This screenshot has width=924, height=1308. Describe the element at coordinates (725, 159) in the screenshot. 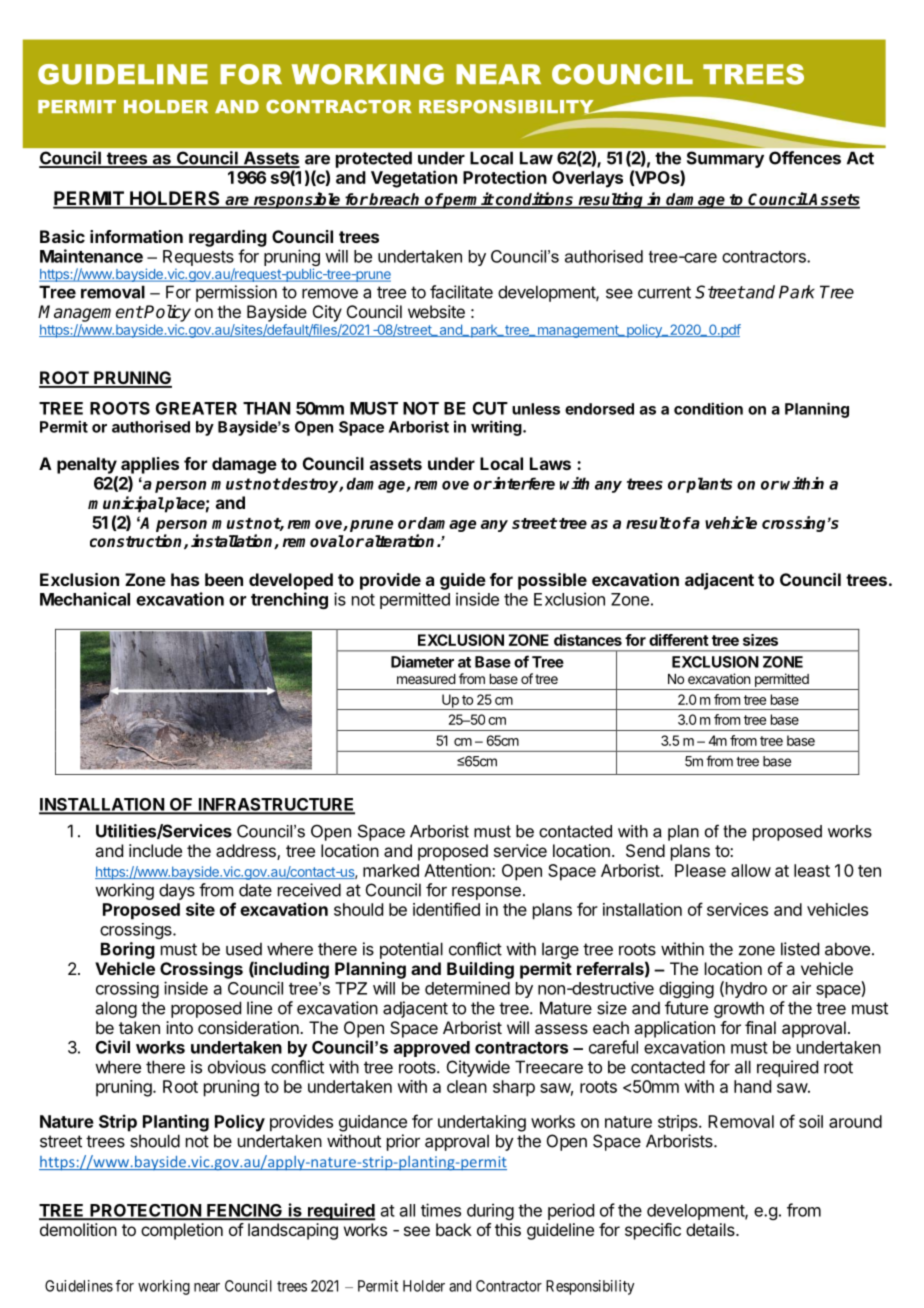

I see `Summary` at that location.
